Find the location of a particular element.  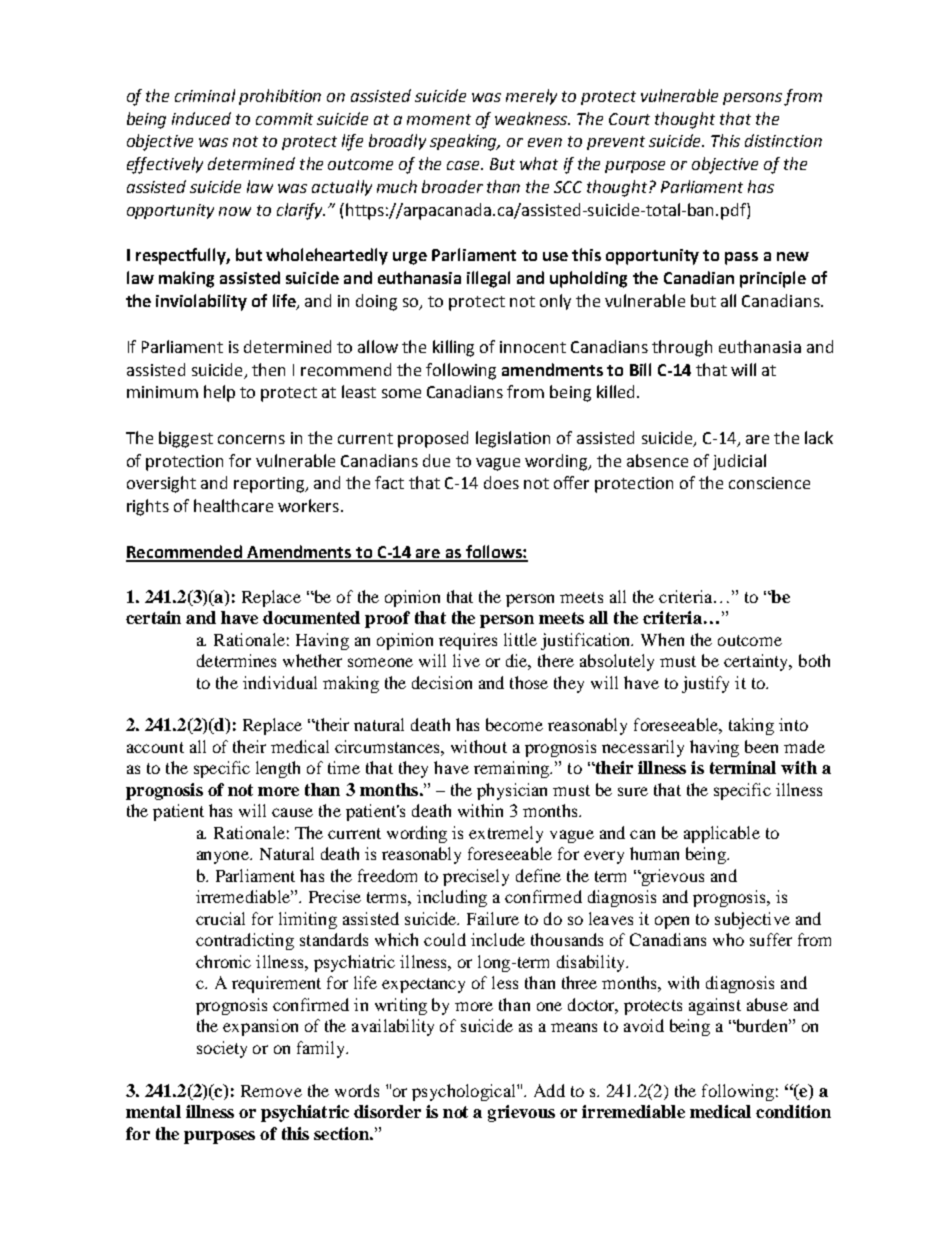

society is located at coordinates (222, 1049).
